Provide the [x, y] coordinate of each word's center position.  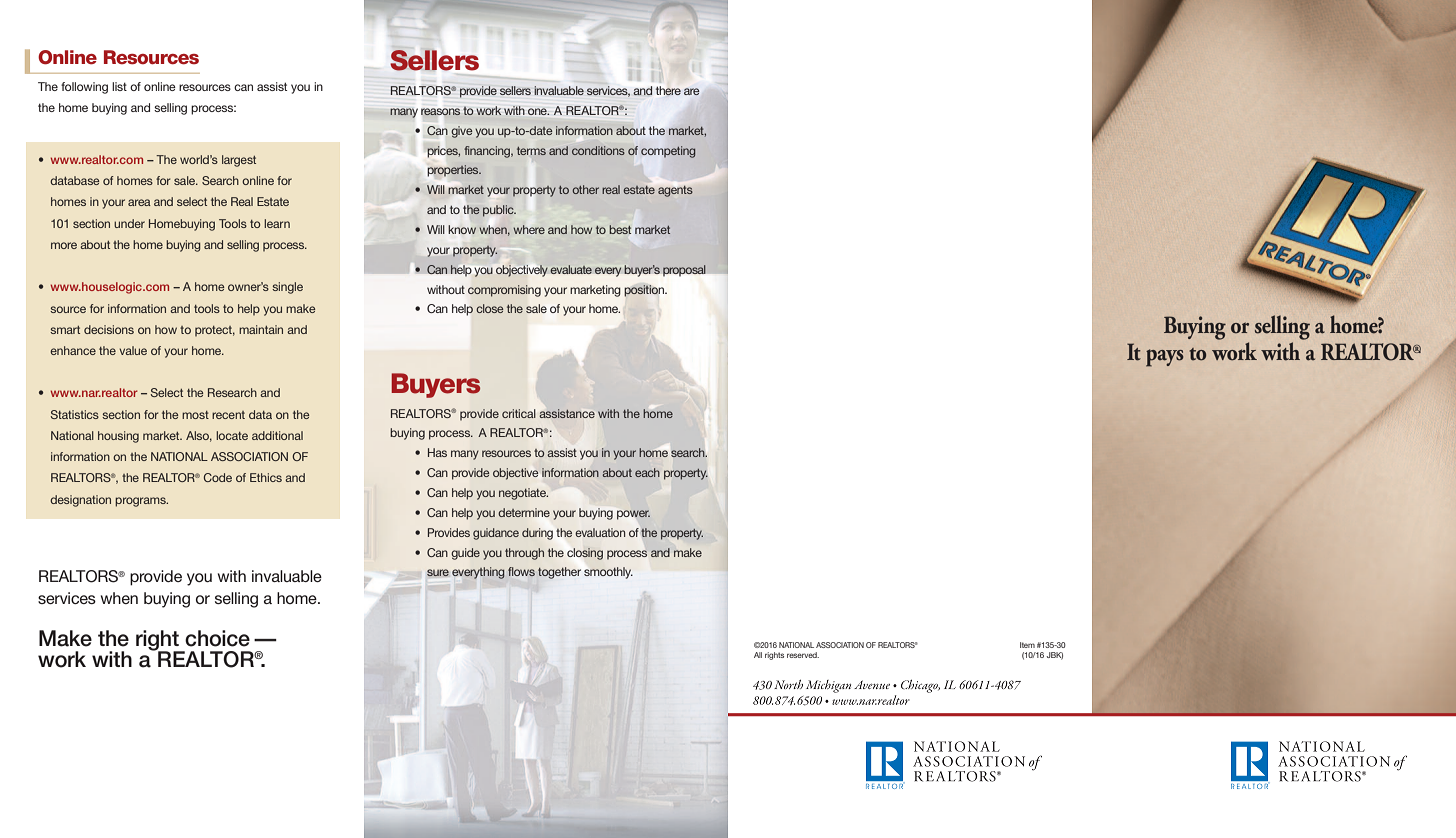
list [119, 86]
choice [217, 638]
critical [519, 413]
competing [668, 152]
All [758, 655]
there [668, 90]
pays [1165, 358]
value [133, 350]
